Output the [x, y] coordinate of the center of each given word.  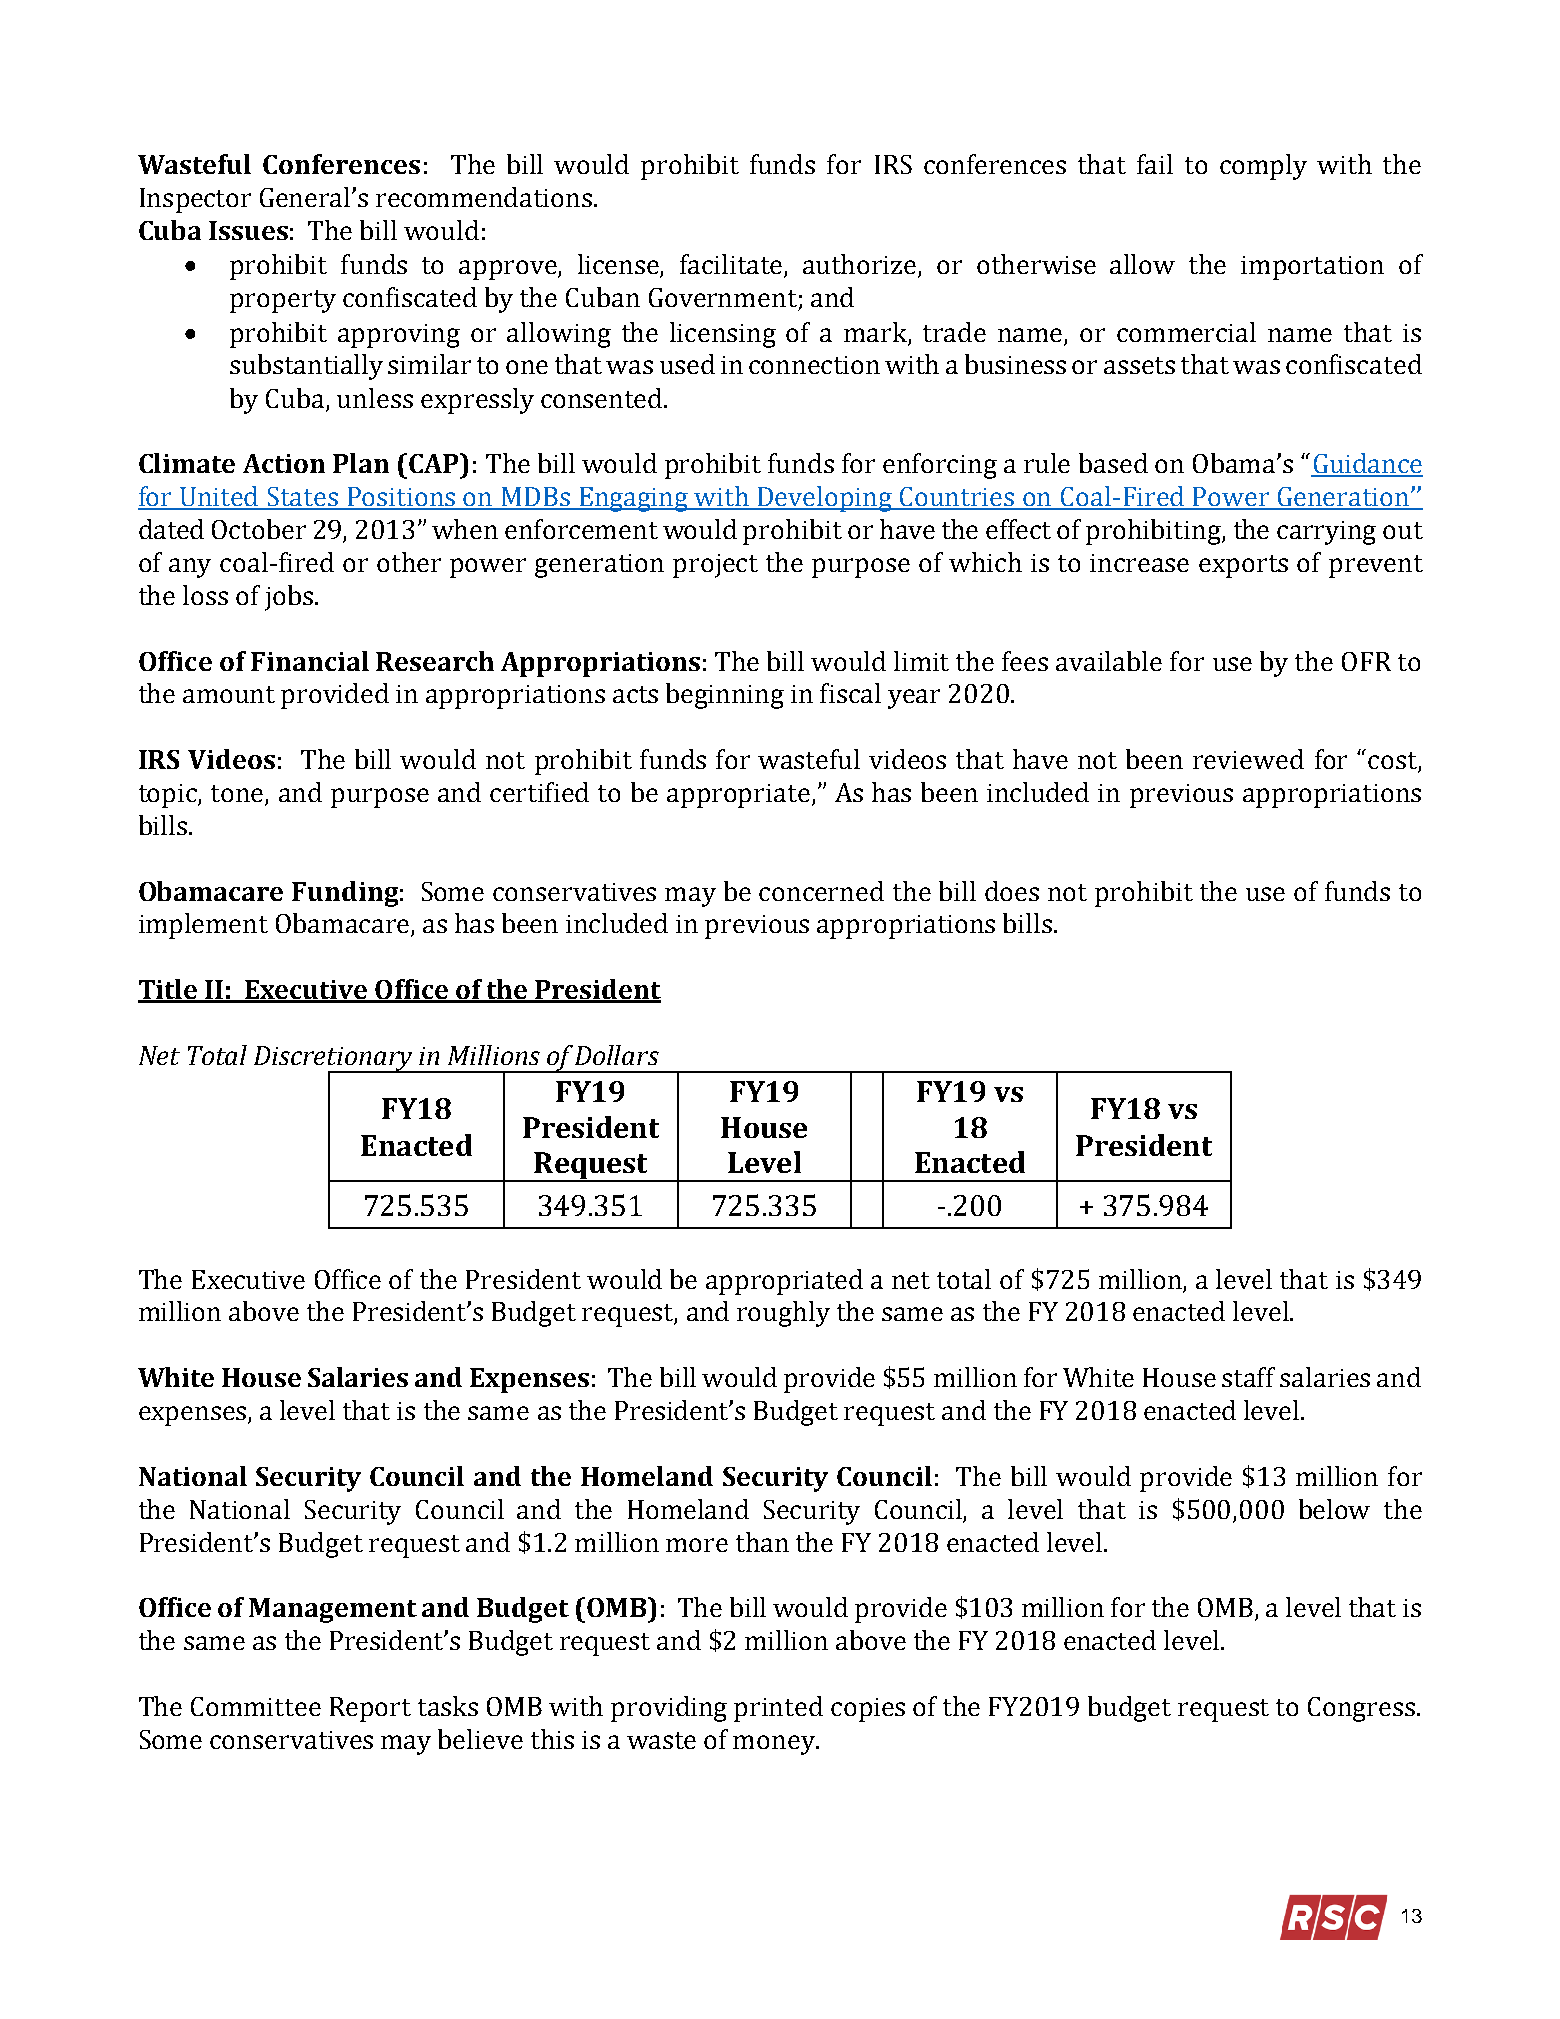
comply [1263, 167]
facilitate [732, 265]
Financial [310, 661]
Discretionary [334, 1059]
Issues [248, 230]
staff [1248, 1377]
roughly [783, 1314]
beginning [725, 696]
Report [370, 1709]
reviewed [1248, 759]
